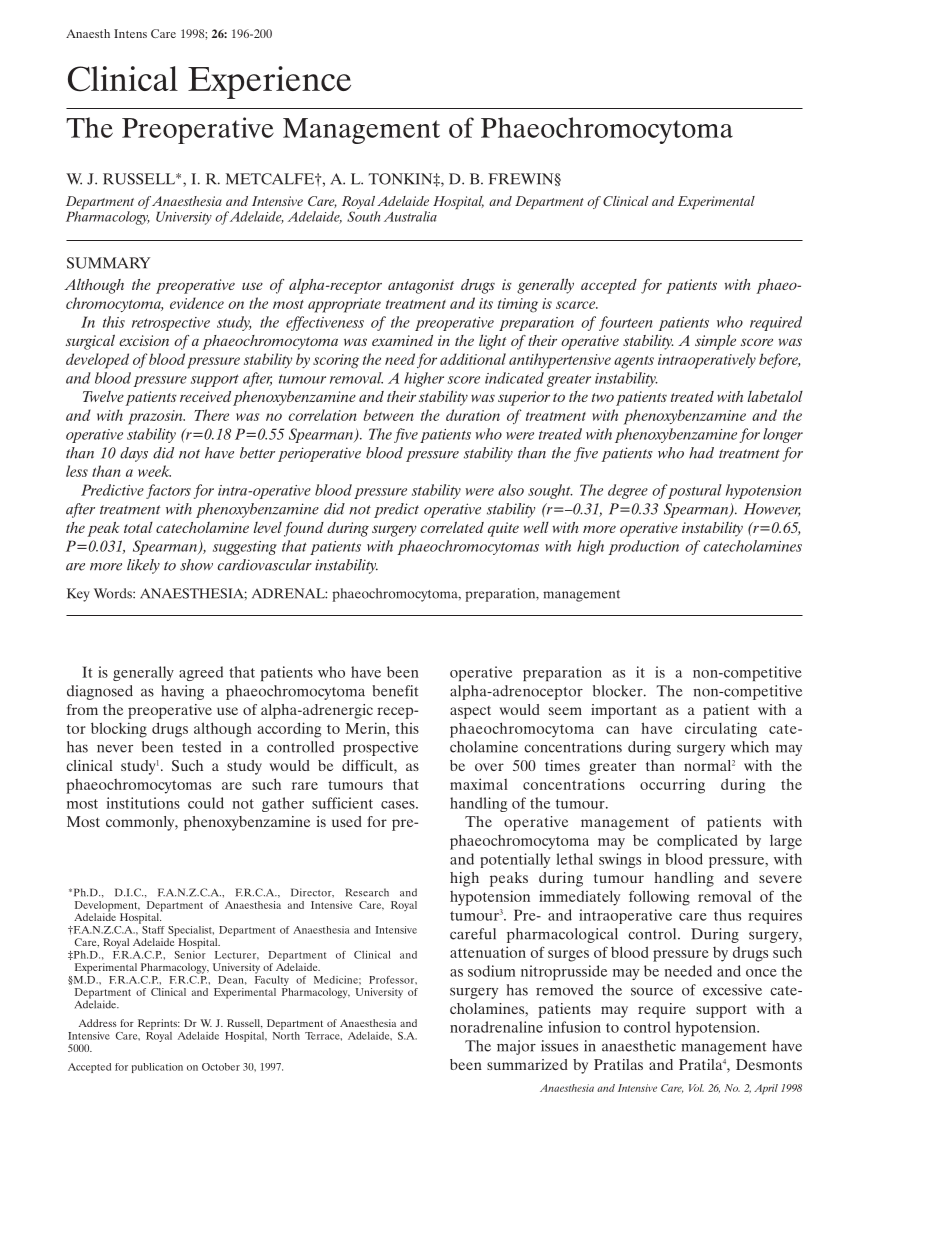 This page has height=1233, width=952. Describe the element at coordinates (410, 216) in the page. I see `Australia` at that location.
